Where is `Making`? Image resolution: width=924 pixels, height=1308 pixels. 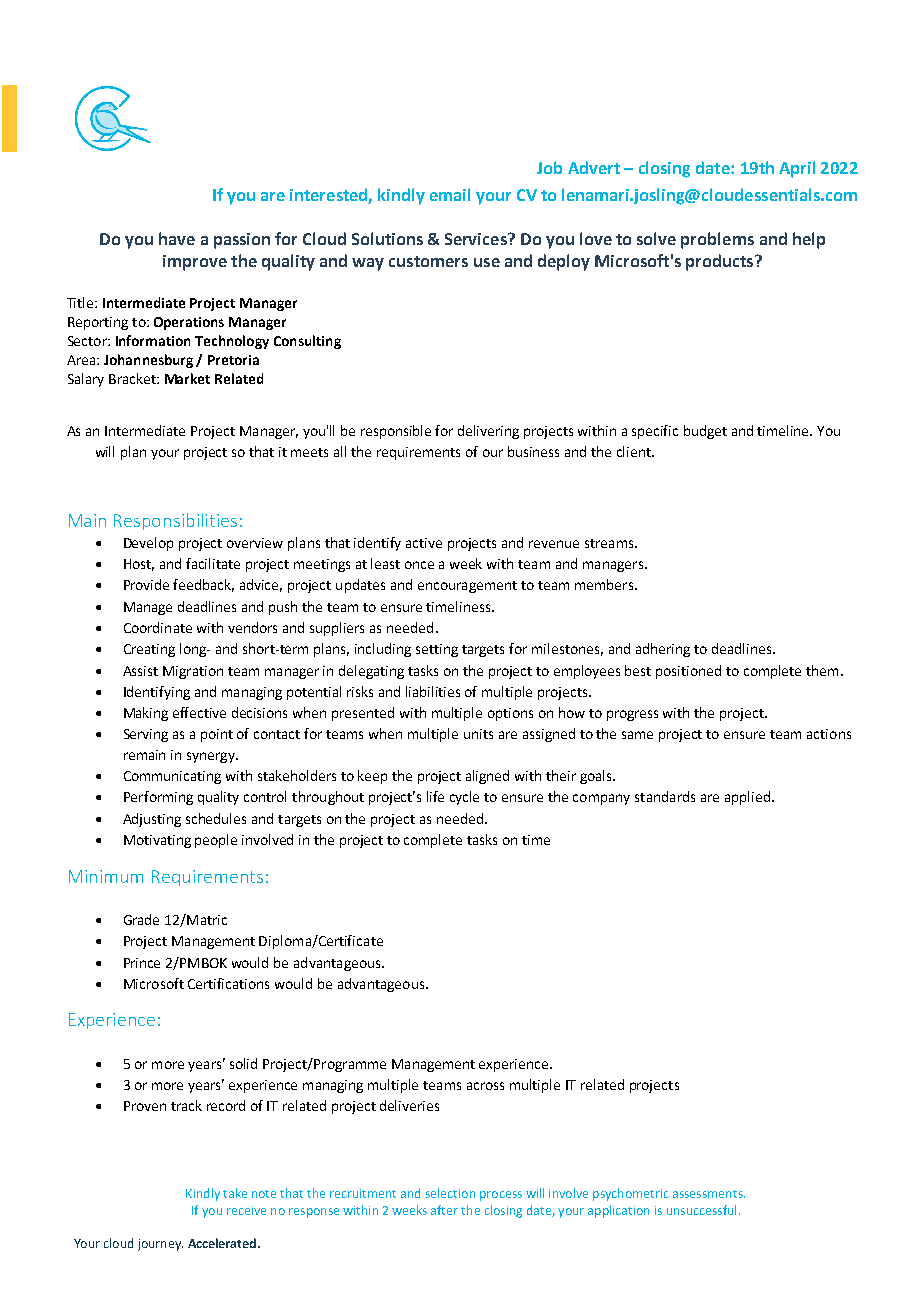 Making is located at coordinates (146, 714).
